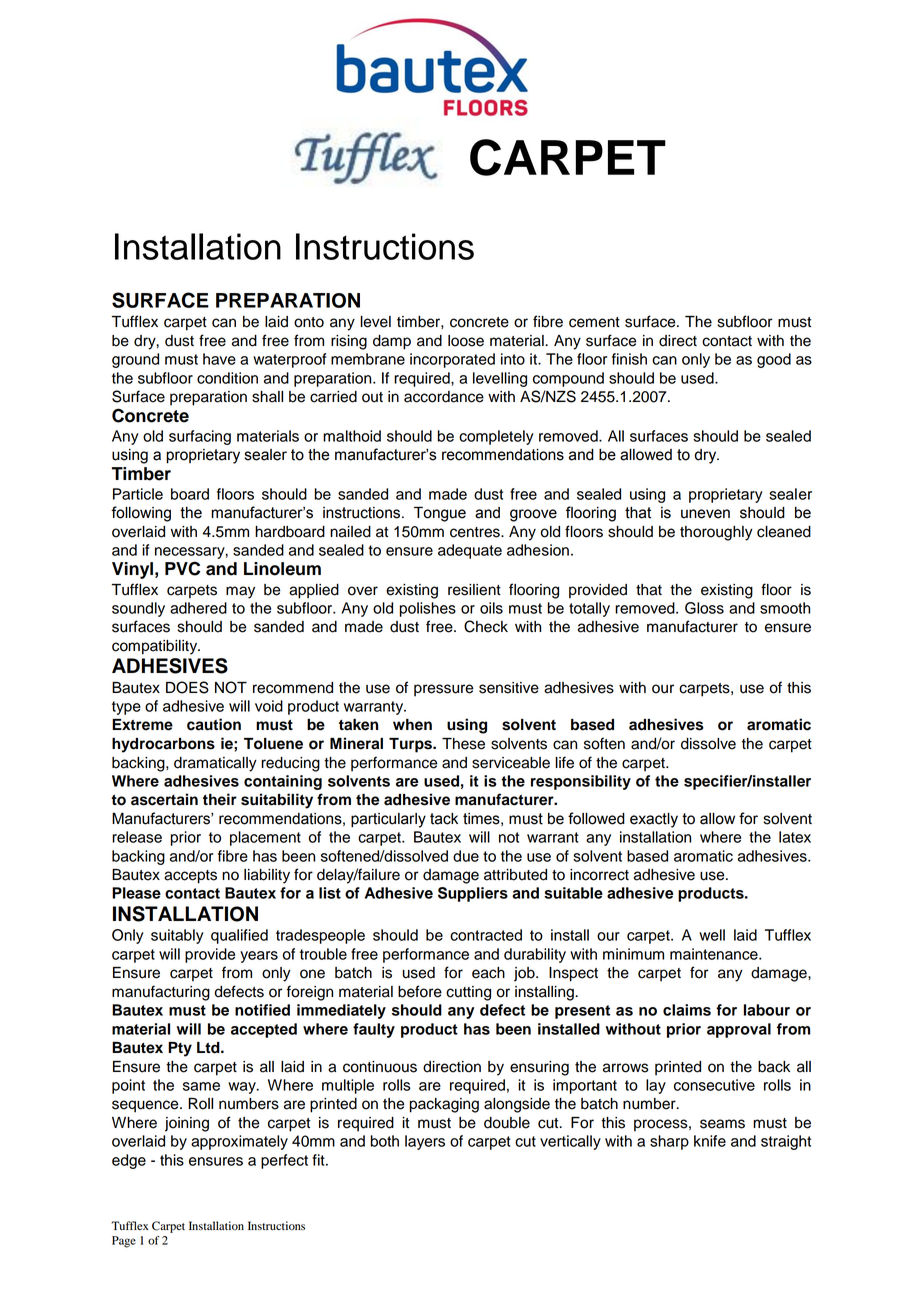 This screenshot has width=924, height=1308. I want to click on contracted, so click(486, 935).
